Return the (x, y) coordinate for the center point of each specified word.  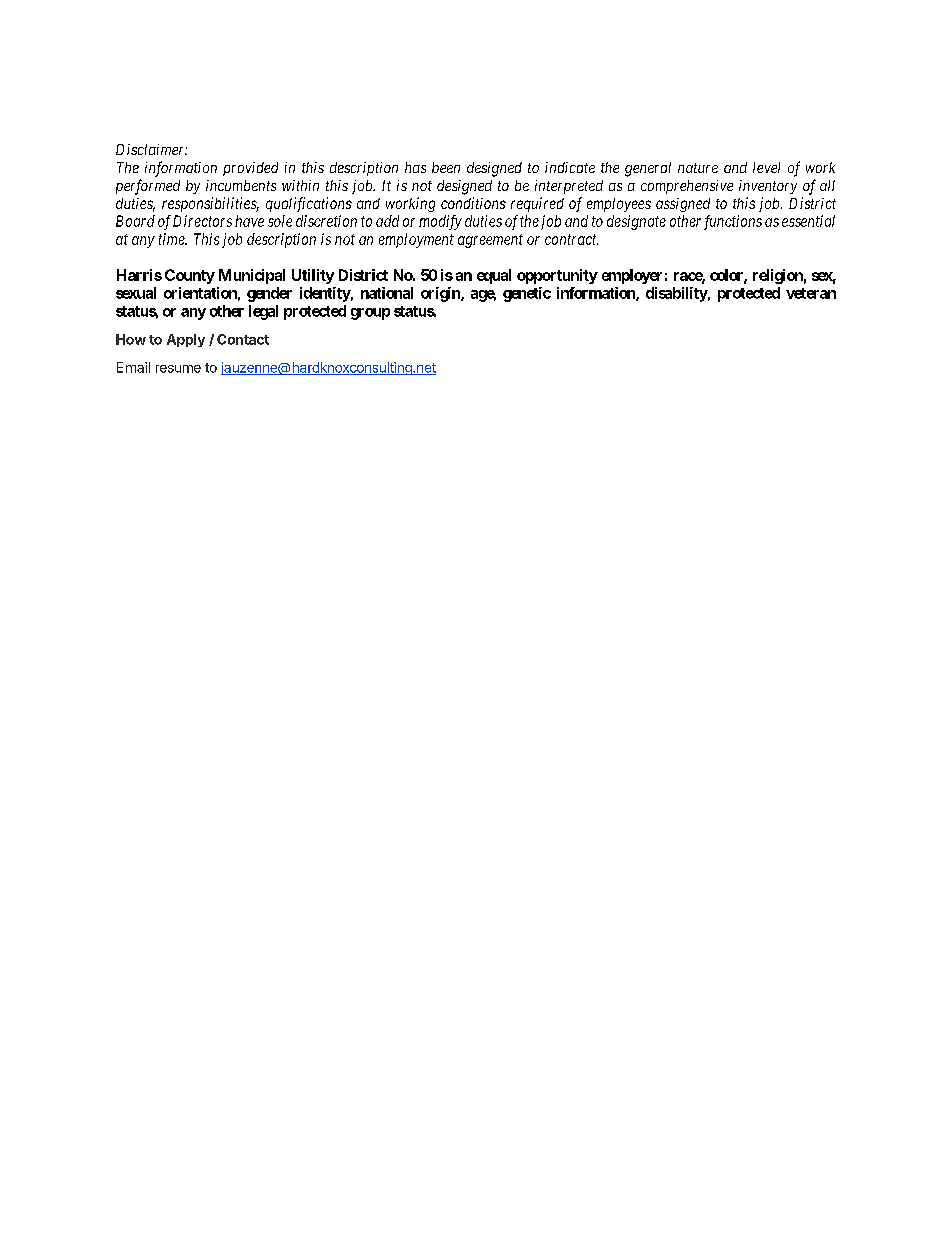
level (766, 167)
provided (250, 169)
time (173, 239)
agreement (490, 241)
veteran (811, 293)
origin (441, 294)
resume (178, 369)
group (370, 314)
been (446, 167)
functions (733, 222)
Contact (243, 339)
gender (269, 294)
